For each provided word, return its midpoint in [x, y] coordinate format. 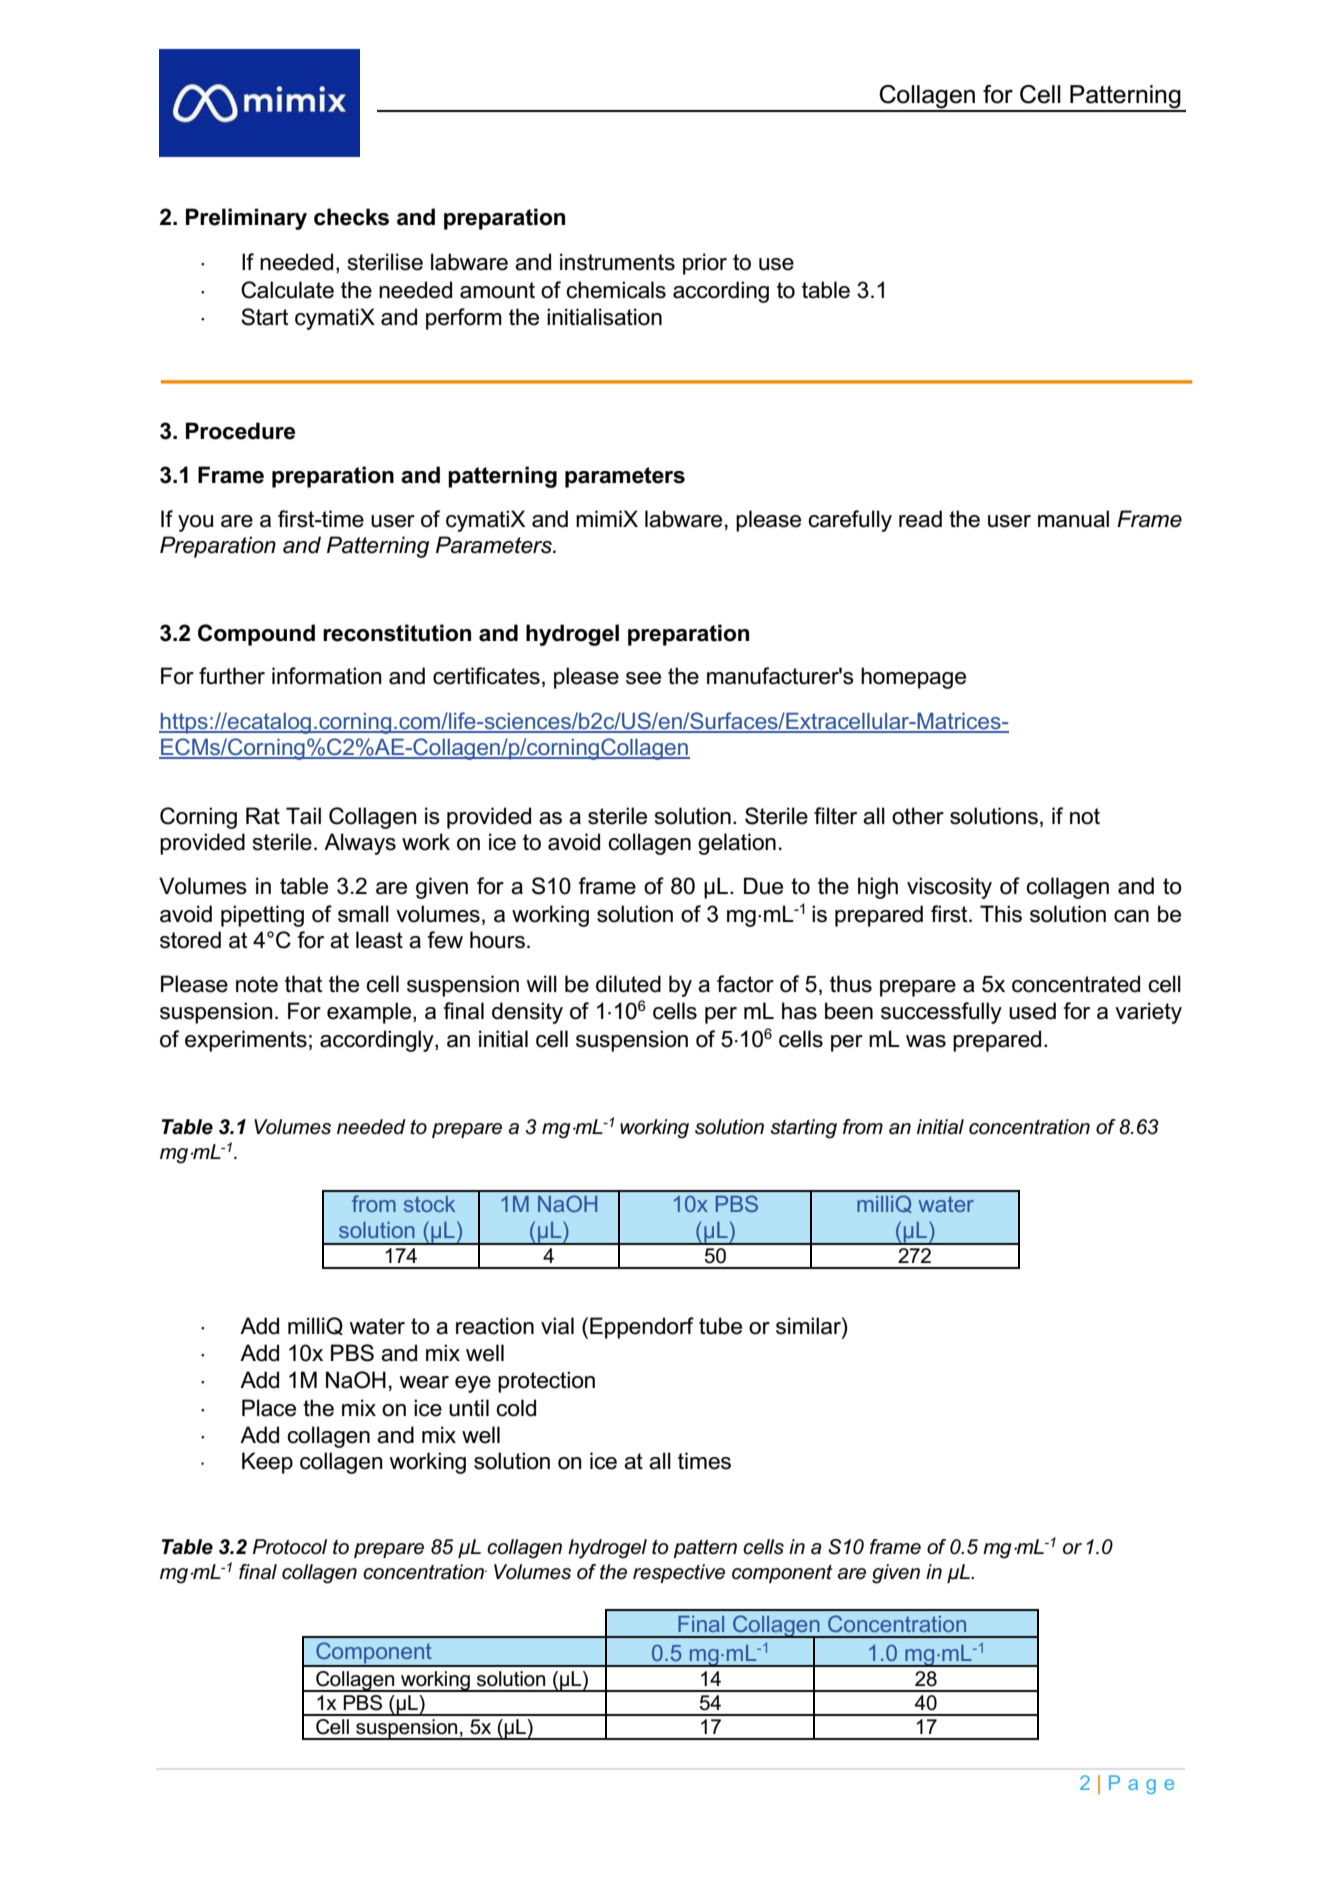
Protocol [290, 1547]
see [643, 678]
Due [763, 886]
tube [720, 1326]
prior [705, 264]
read [920, 519]
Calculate [287, 290]
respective [679, 1573]
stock [429, 1204]
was [926, 1041]
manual [1073, 519]
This [1001, 914]
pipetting [262, 916]
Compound [256, 635]
